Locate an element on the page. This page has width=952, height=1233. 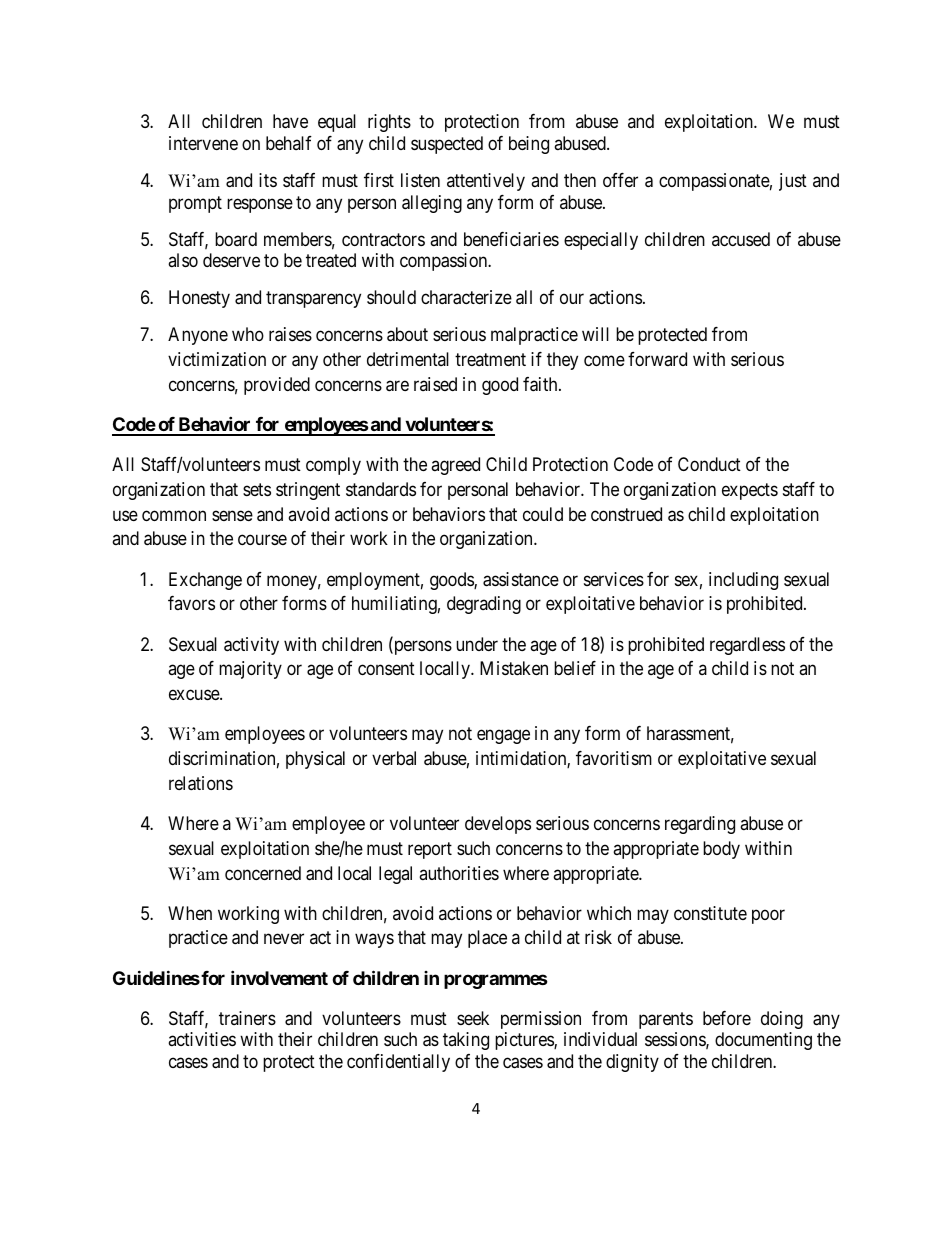
just is located at coordinates (793, 182).
